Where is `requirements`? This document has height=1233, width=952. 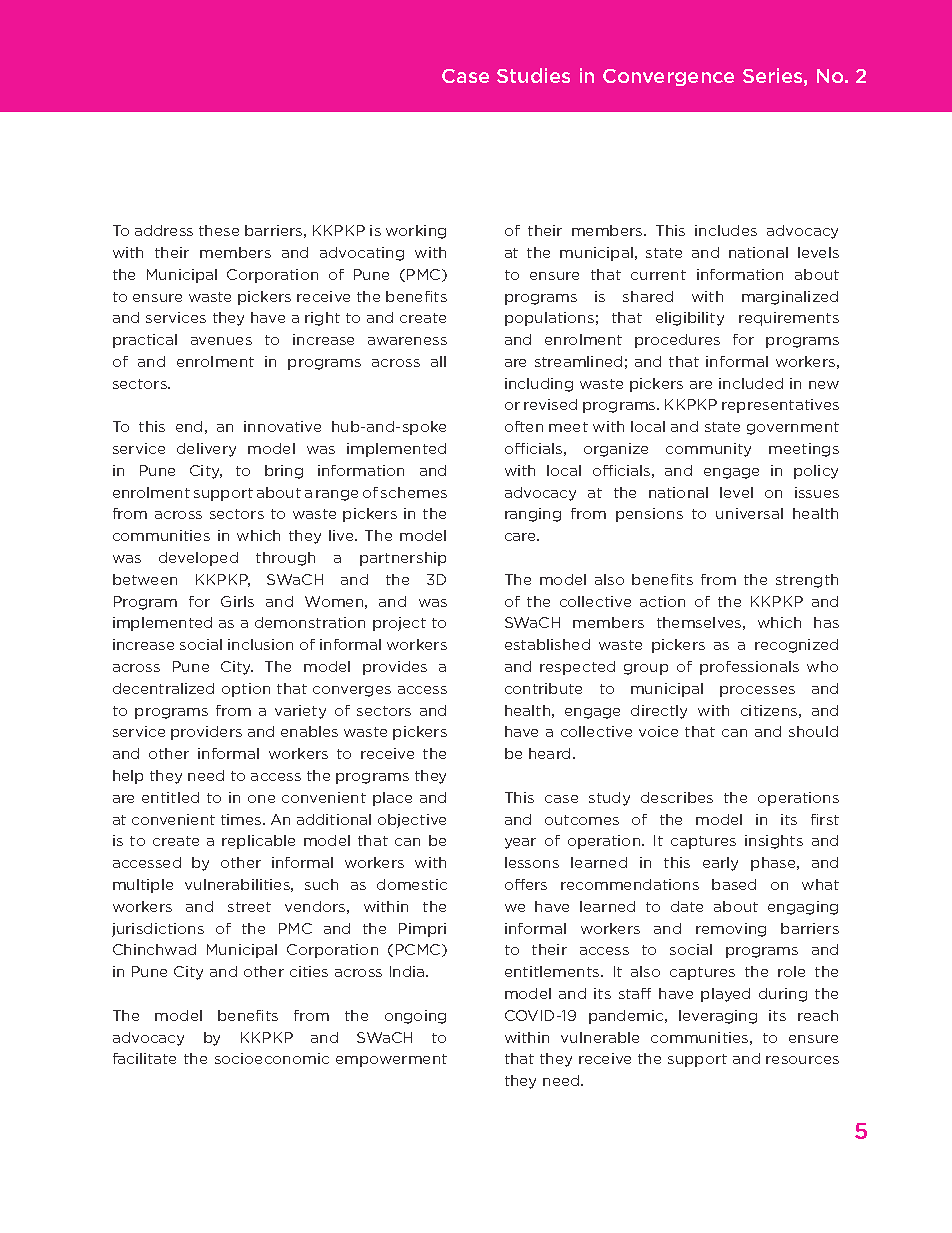 requirements is located at coordinates (789, 319).
